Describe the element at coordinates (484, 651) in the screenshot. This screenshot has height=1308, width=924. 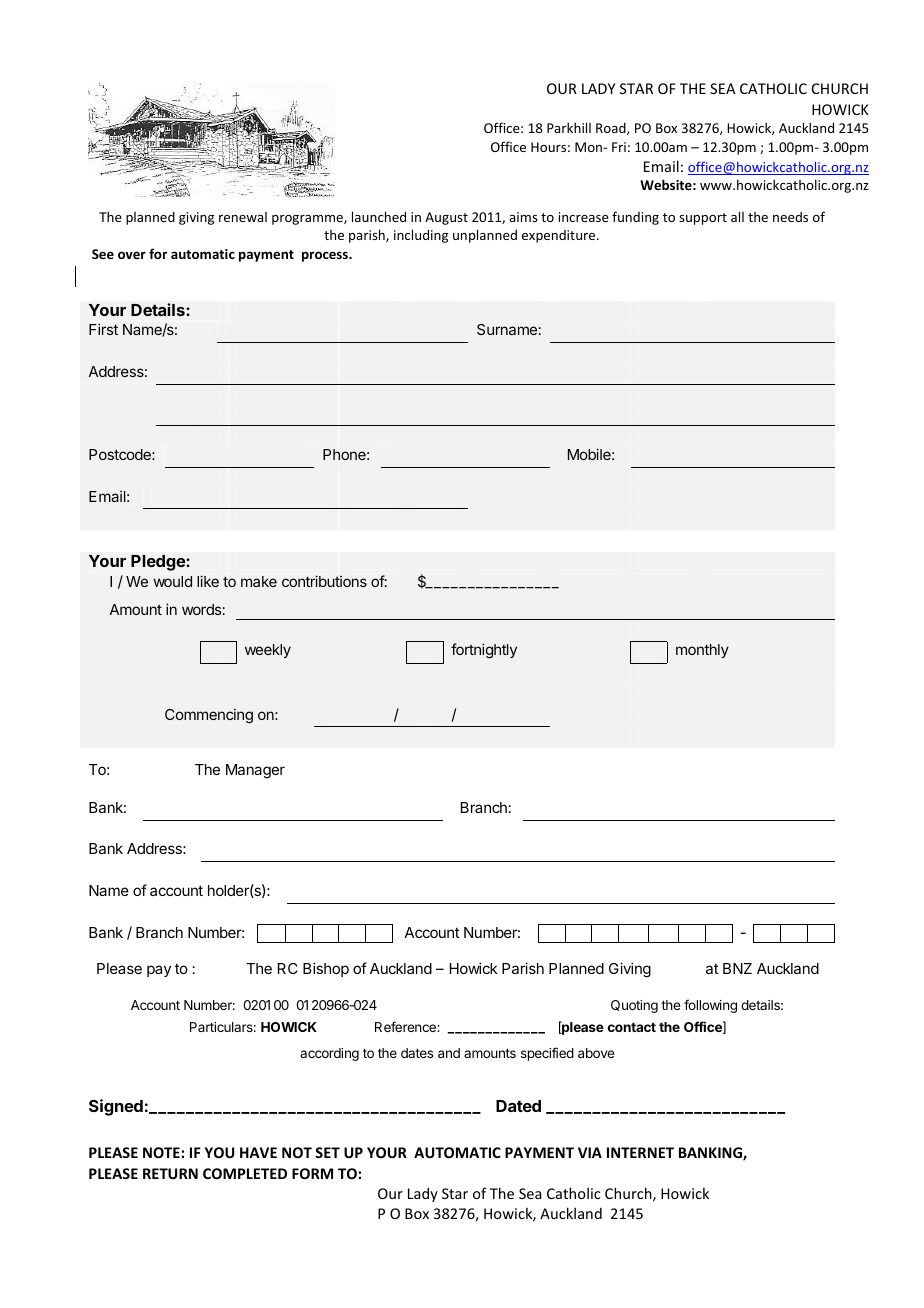
I see `fortnightly` at that location.
